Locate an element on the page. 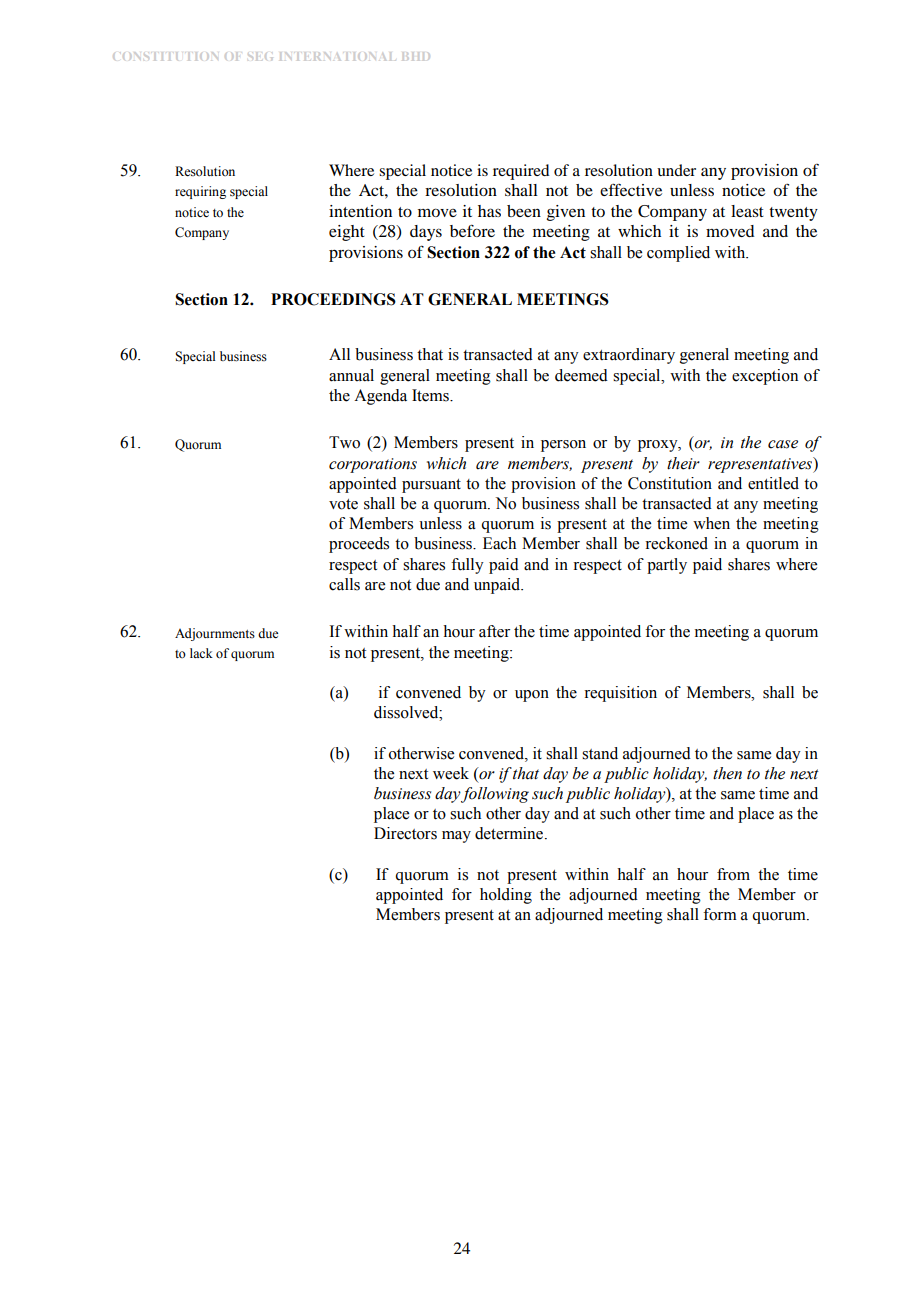 This page has height=1307, width=924. fully is located at coordinates (467, 566).
